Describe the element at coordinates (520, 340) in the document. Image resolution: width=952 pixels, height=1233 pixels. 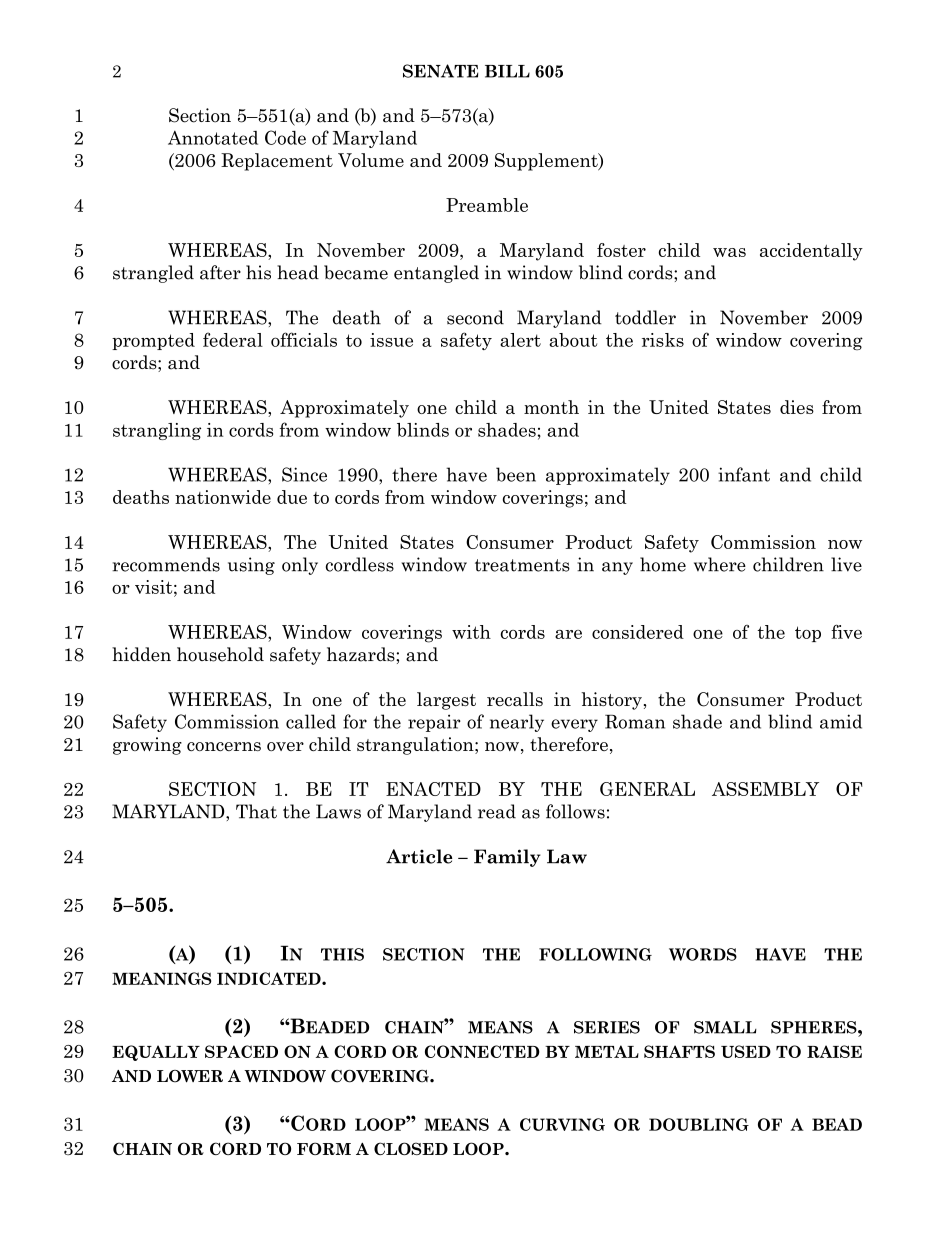
I see `alert` at that location.
